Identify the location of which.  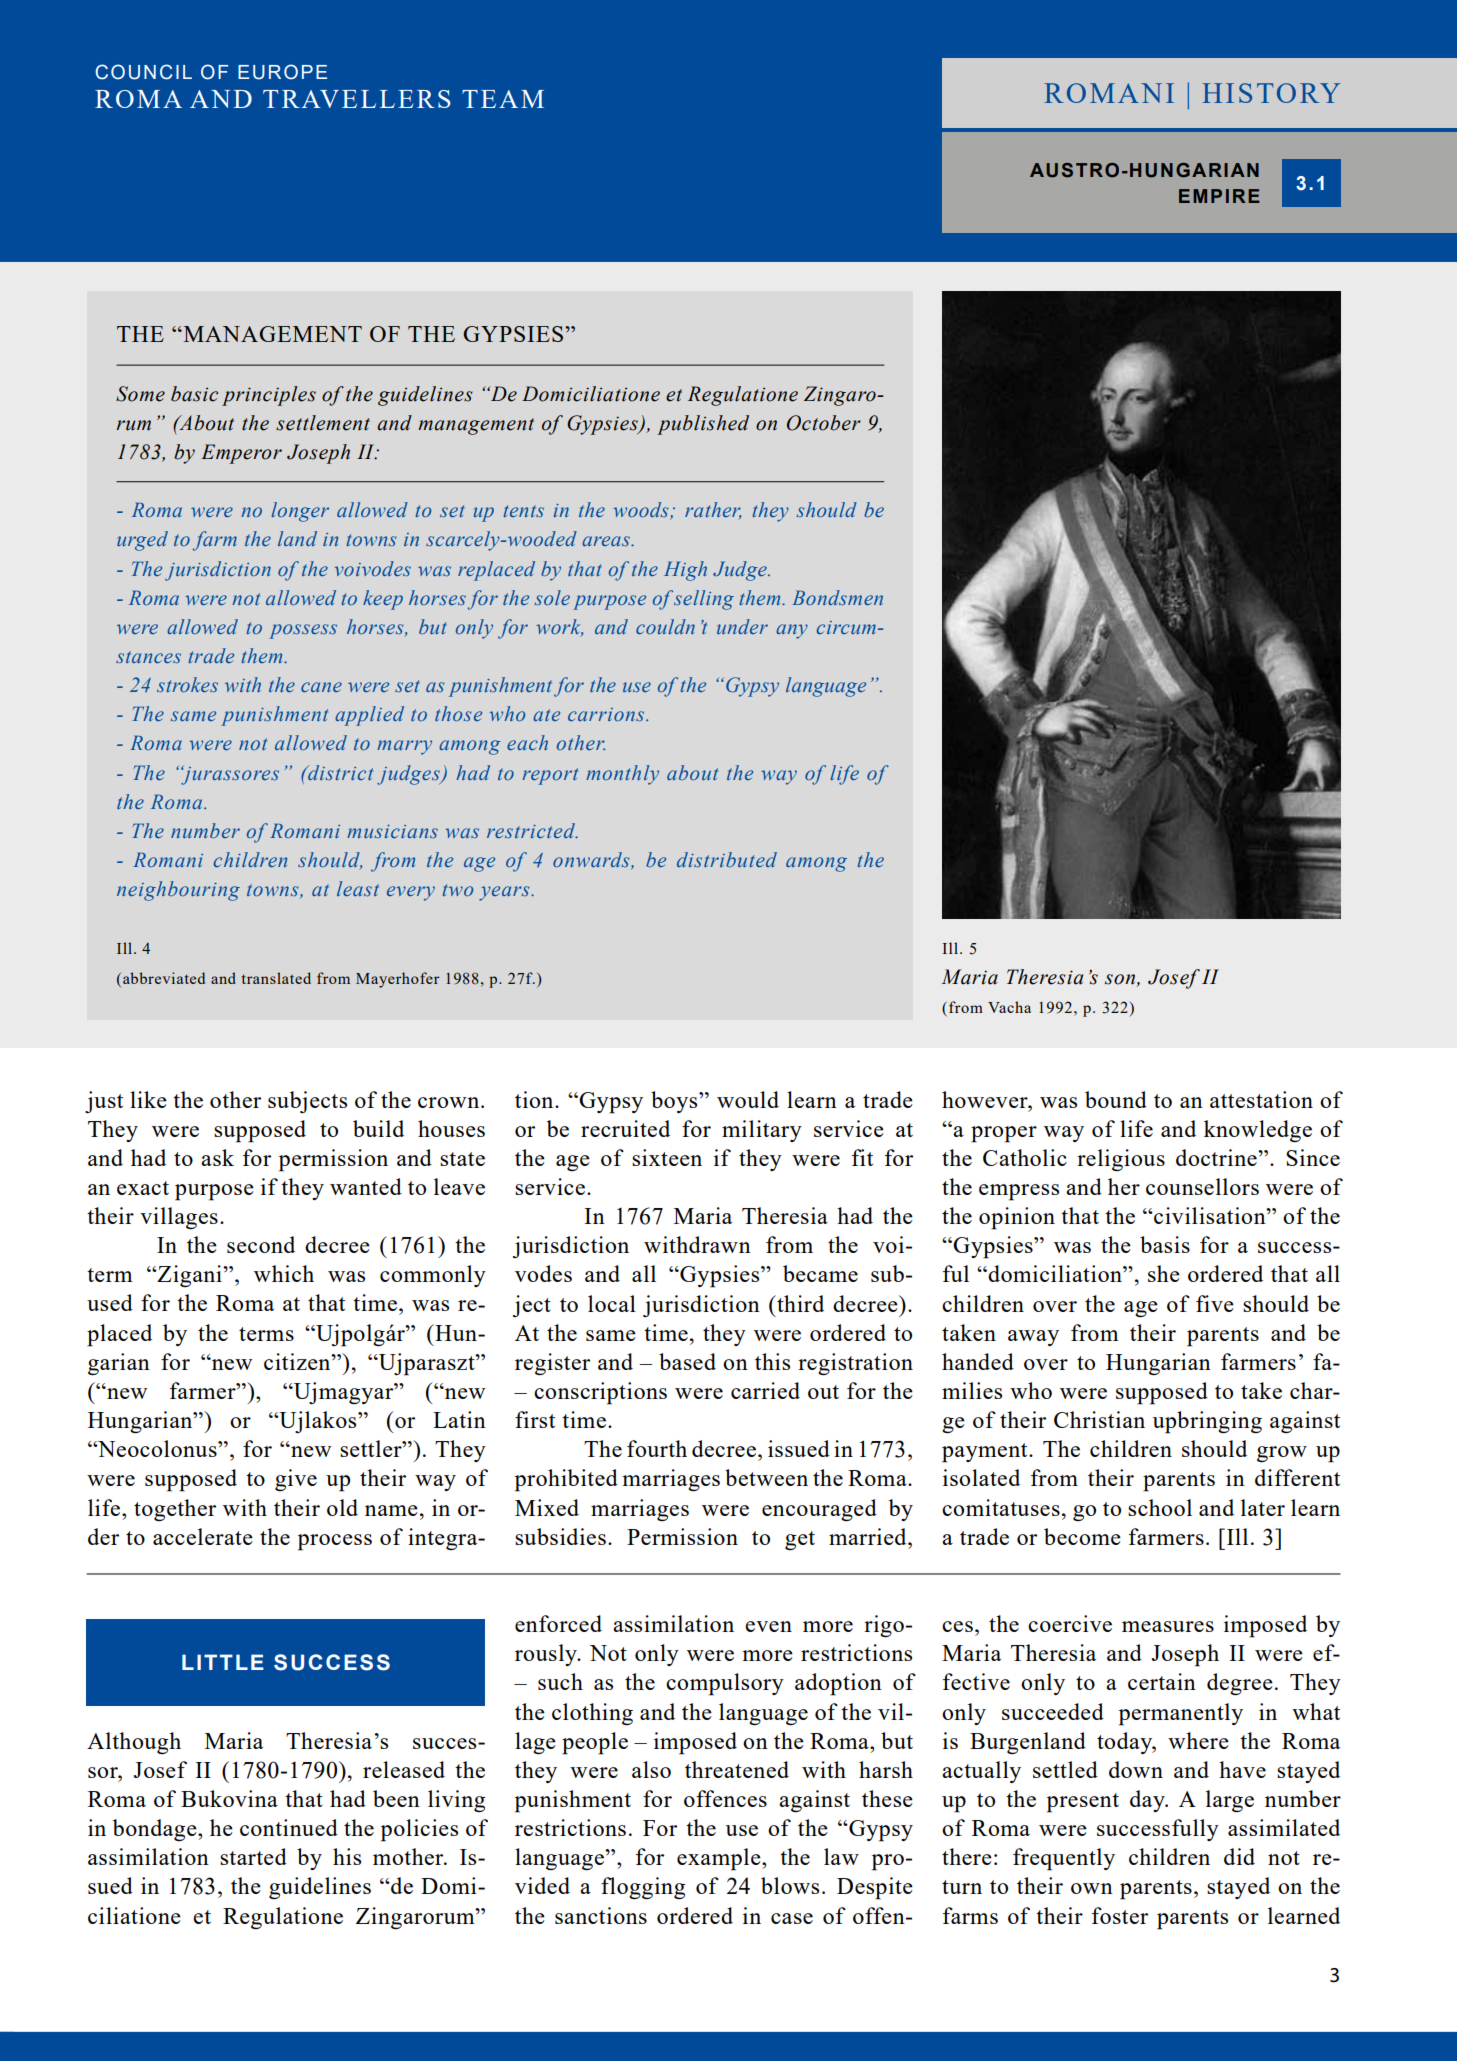
(284, 1273).
